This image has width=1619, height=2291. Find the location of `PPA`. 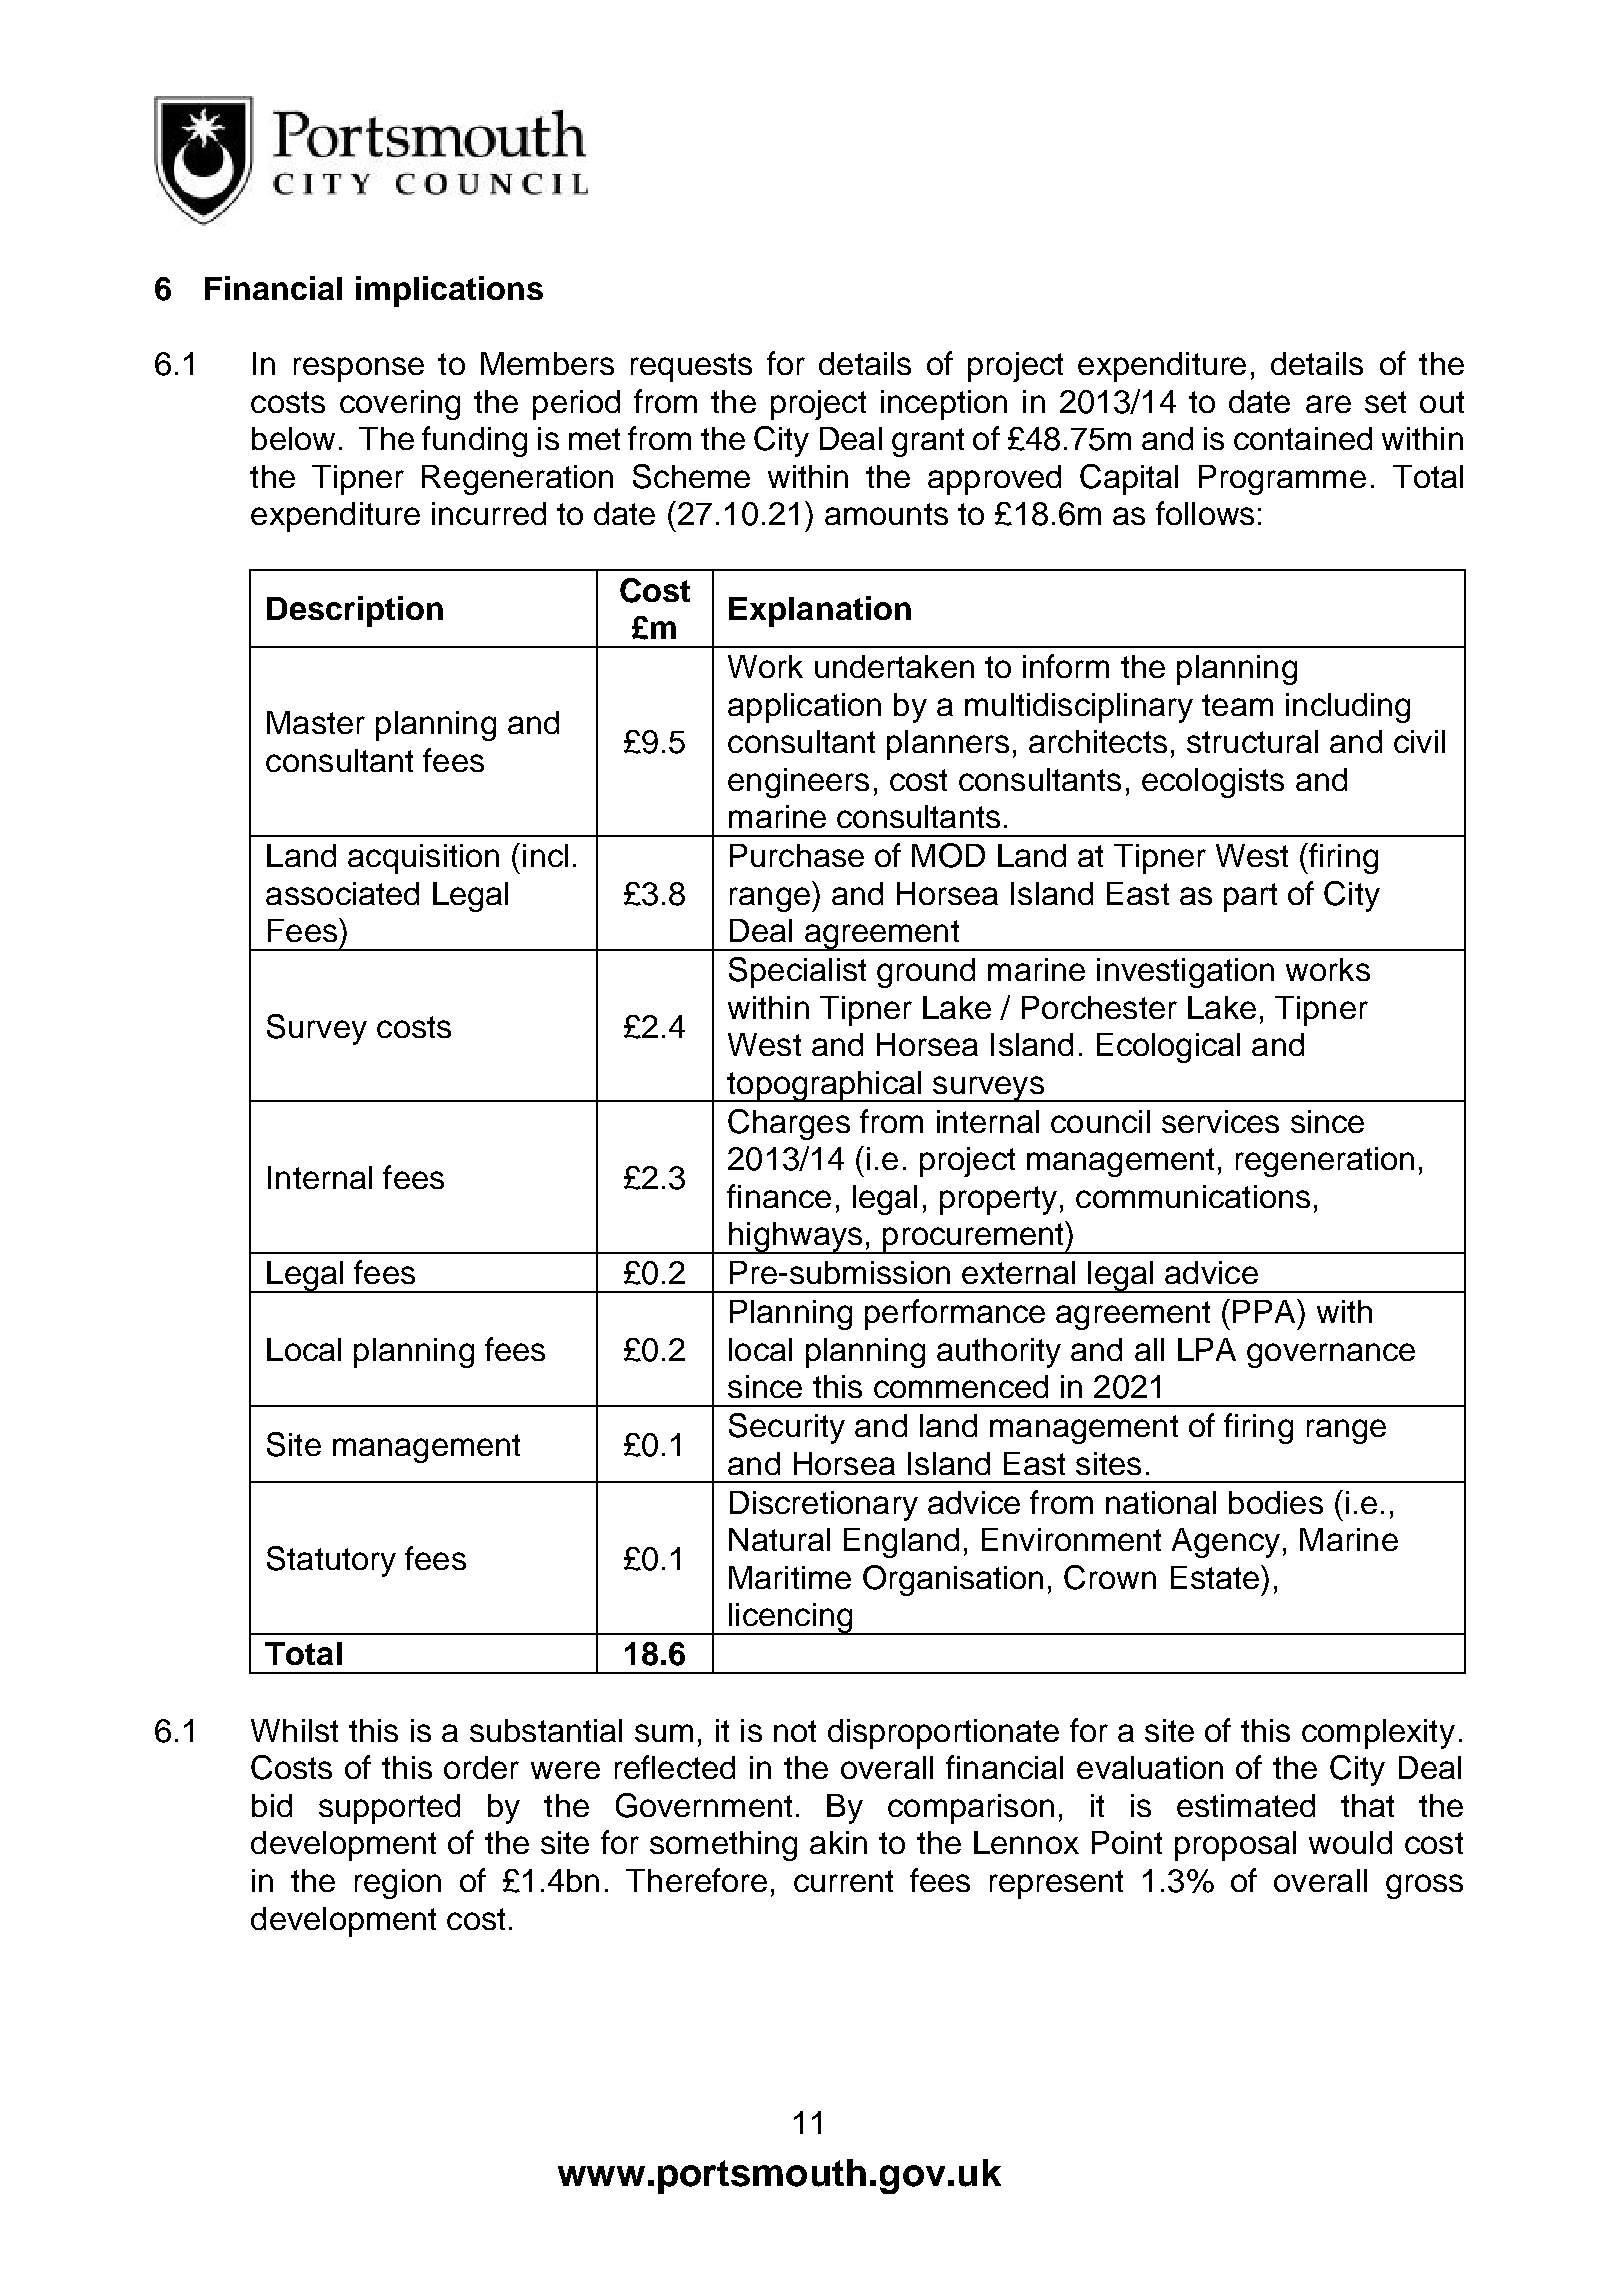

PPA is located at coordinates (1266, 1311).
